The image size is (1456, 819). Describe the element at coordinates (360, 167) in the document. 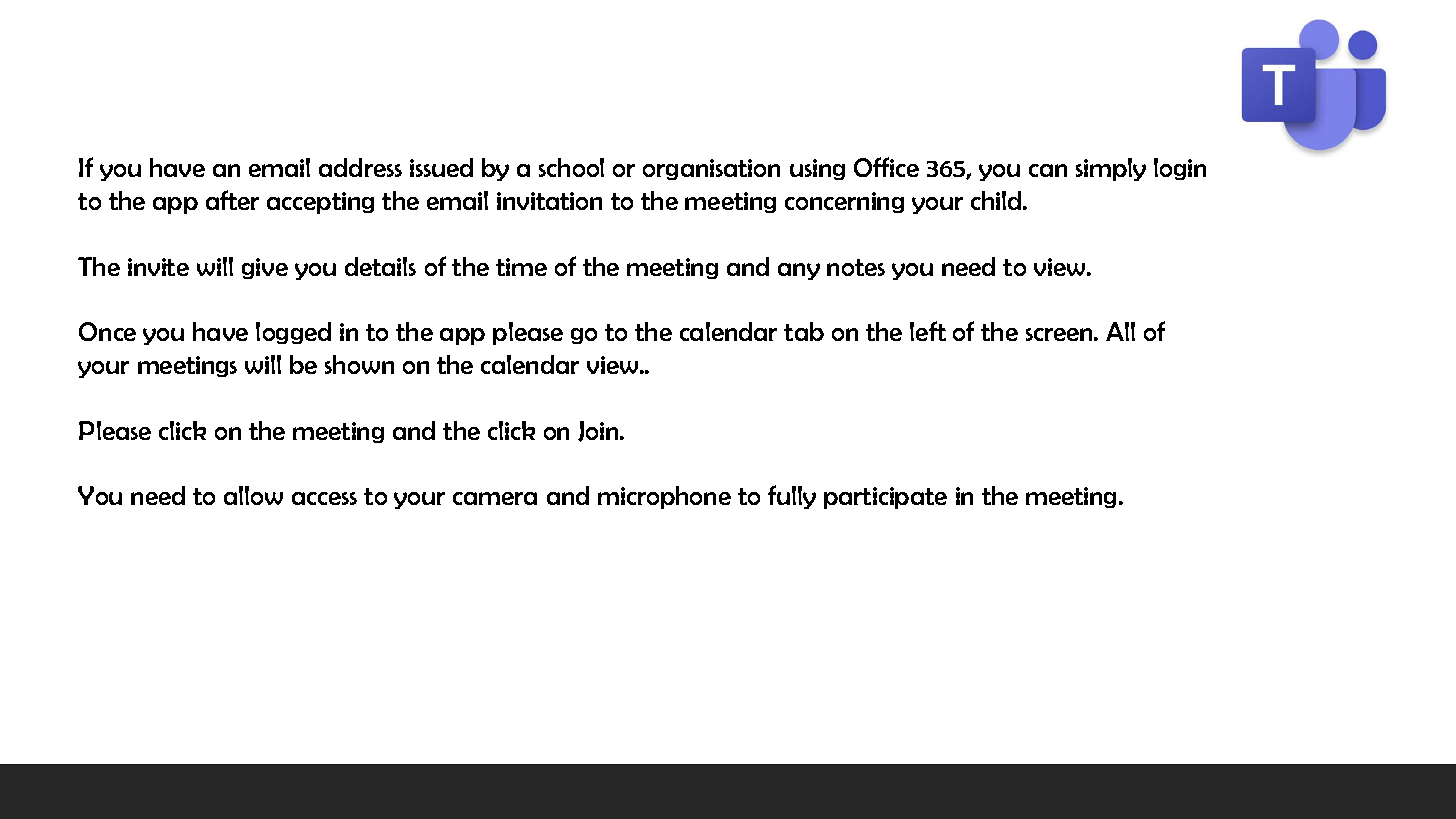

I see `address` at that location.
